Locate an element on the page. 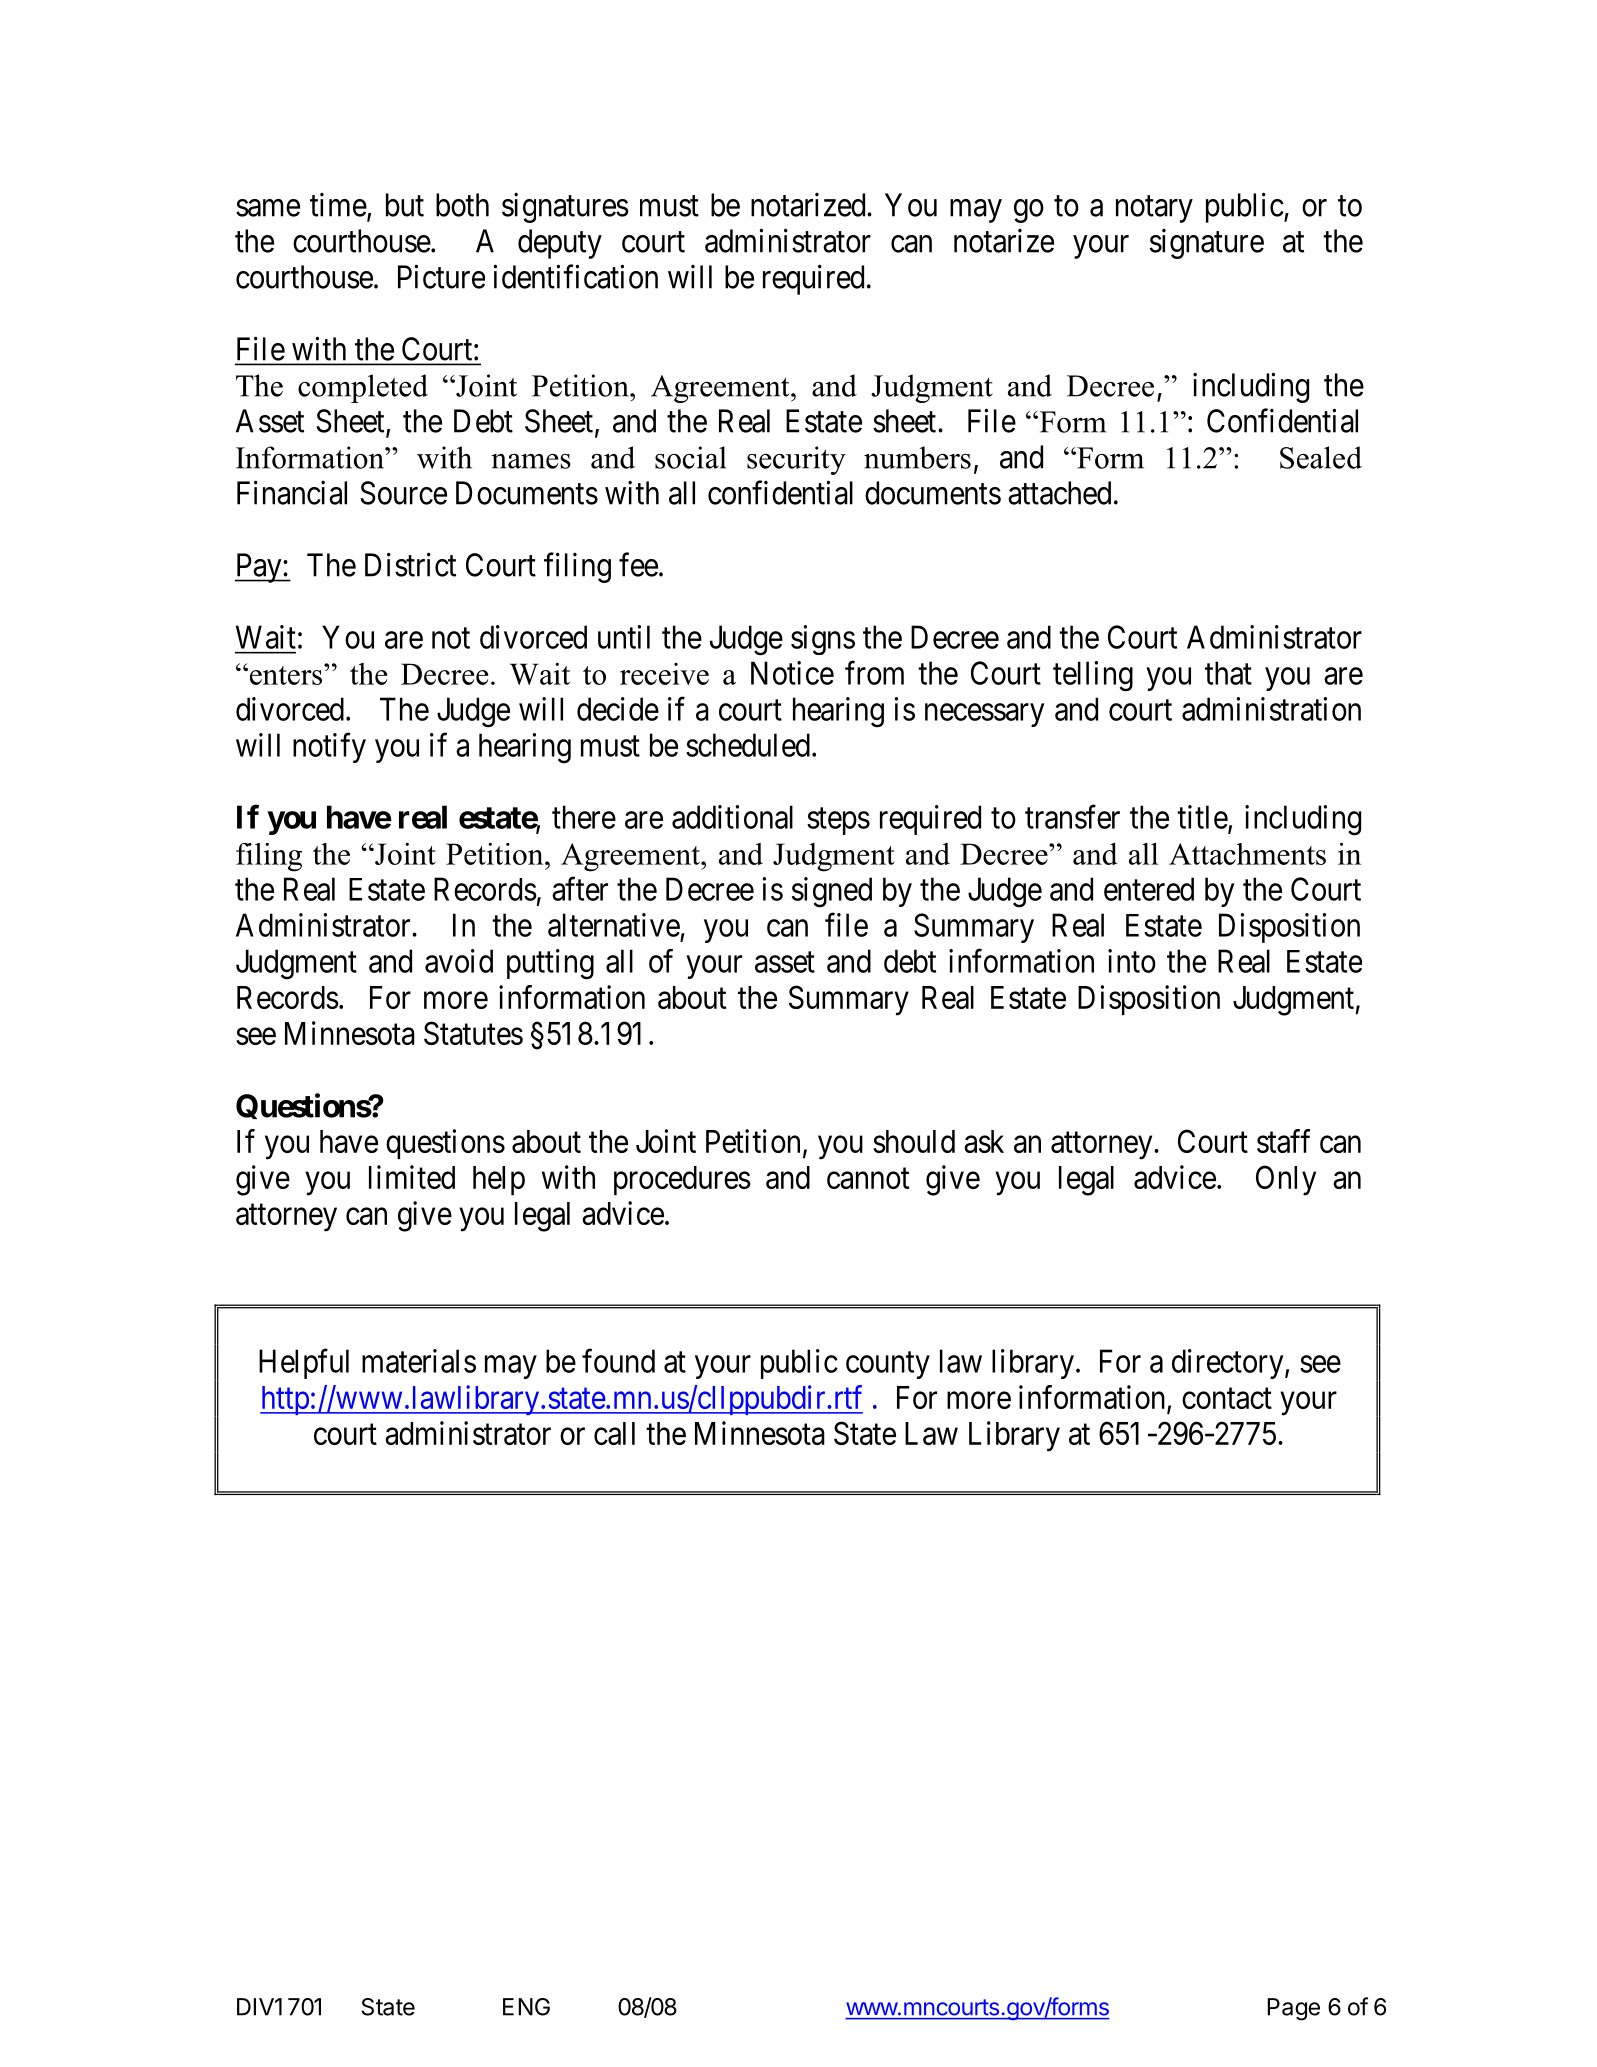  county is located at coordinates (888, 1365).
